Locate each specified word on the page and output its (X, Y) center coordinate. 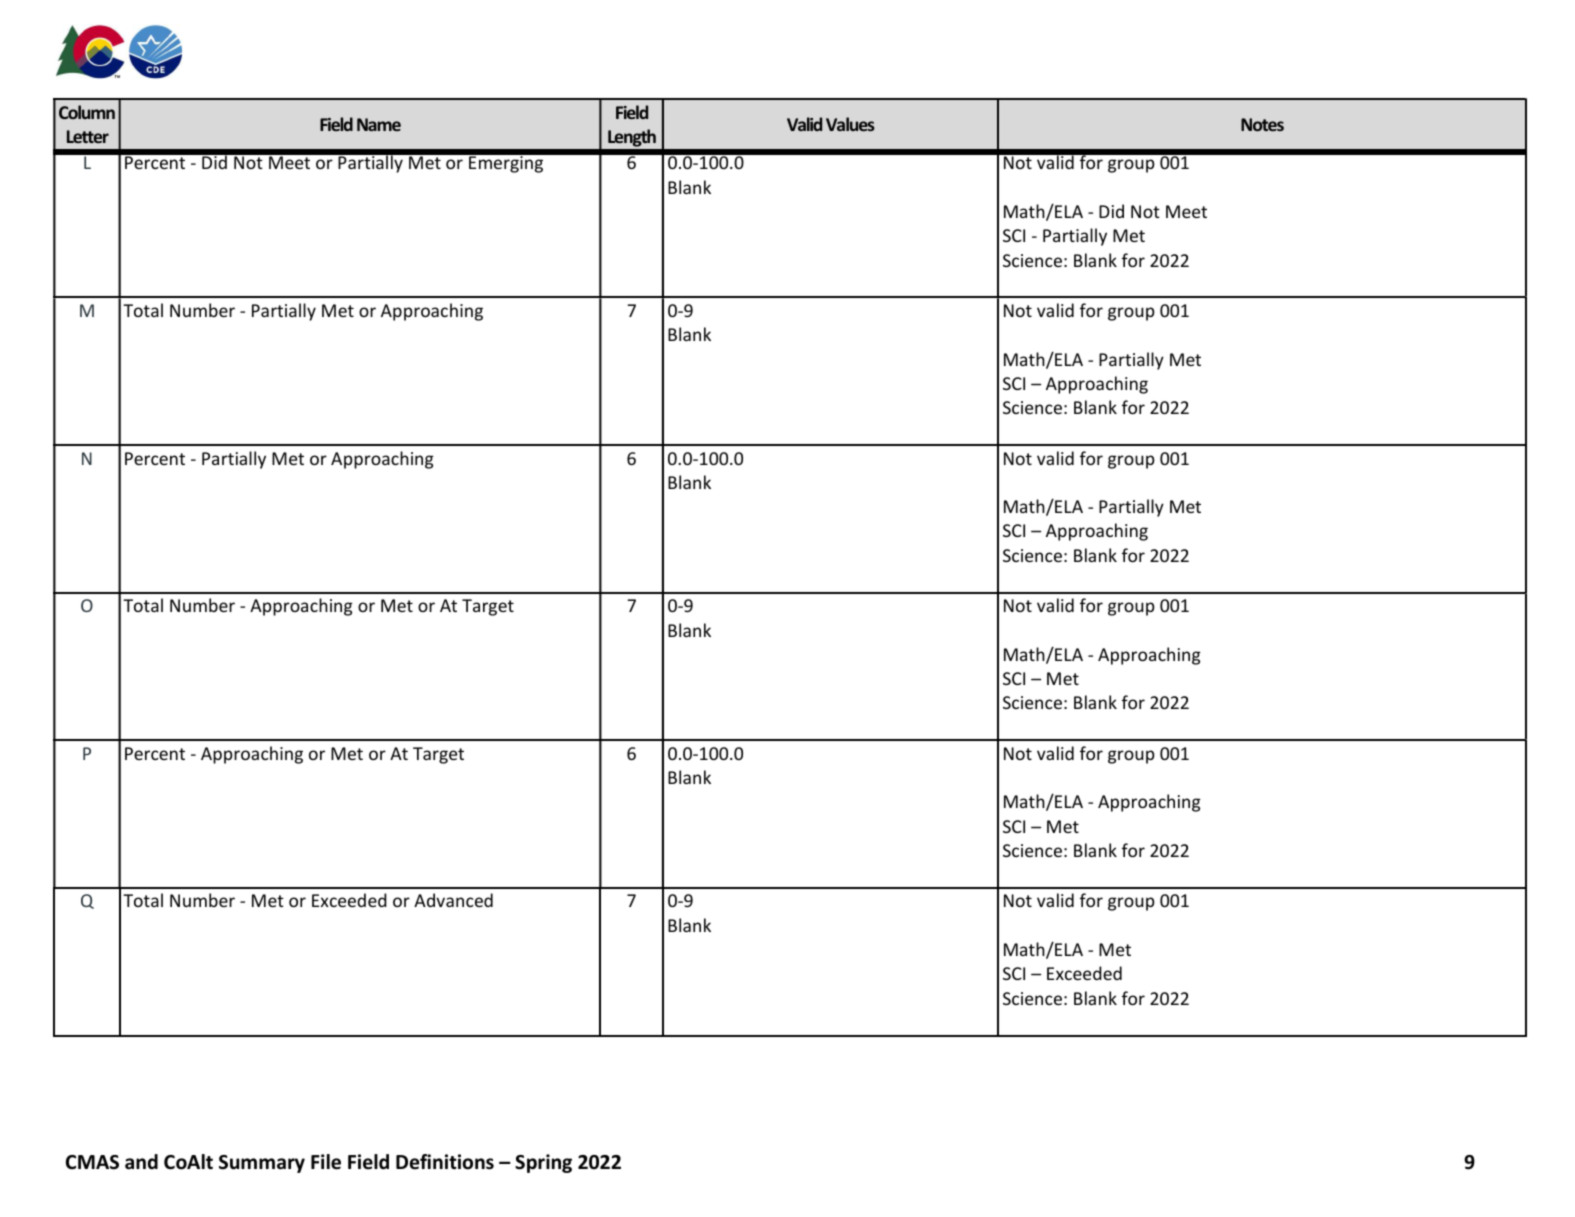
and (141, 1162)
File (326, 1162)
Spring (543, 1163)
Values (850, 124)
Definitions (445, 1162)
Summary (262, 1164)
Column (87, 112)
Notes (1262, 124)
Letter (88, 136)
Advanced (453, 900)
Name (379, 124)
